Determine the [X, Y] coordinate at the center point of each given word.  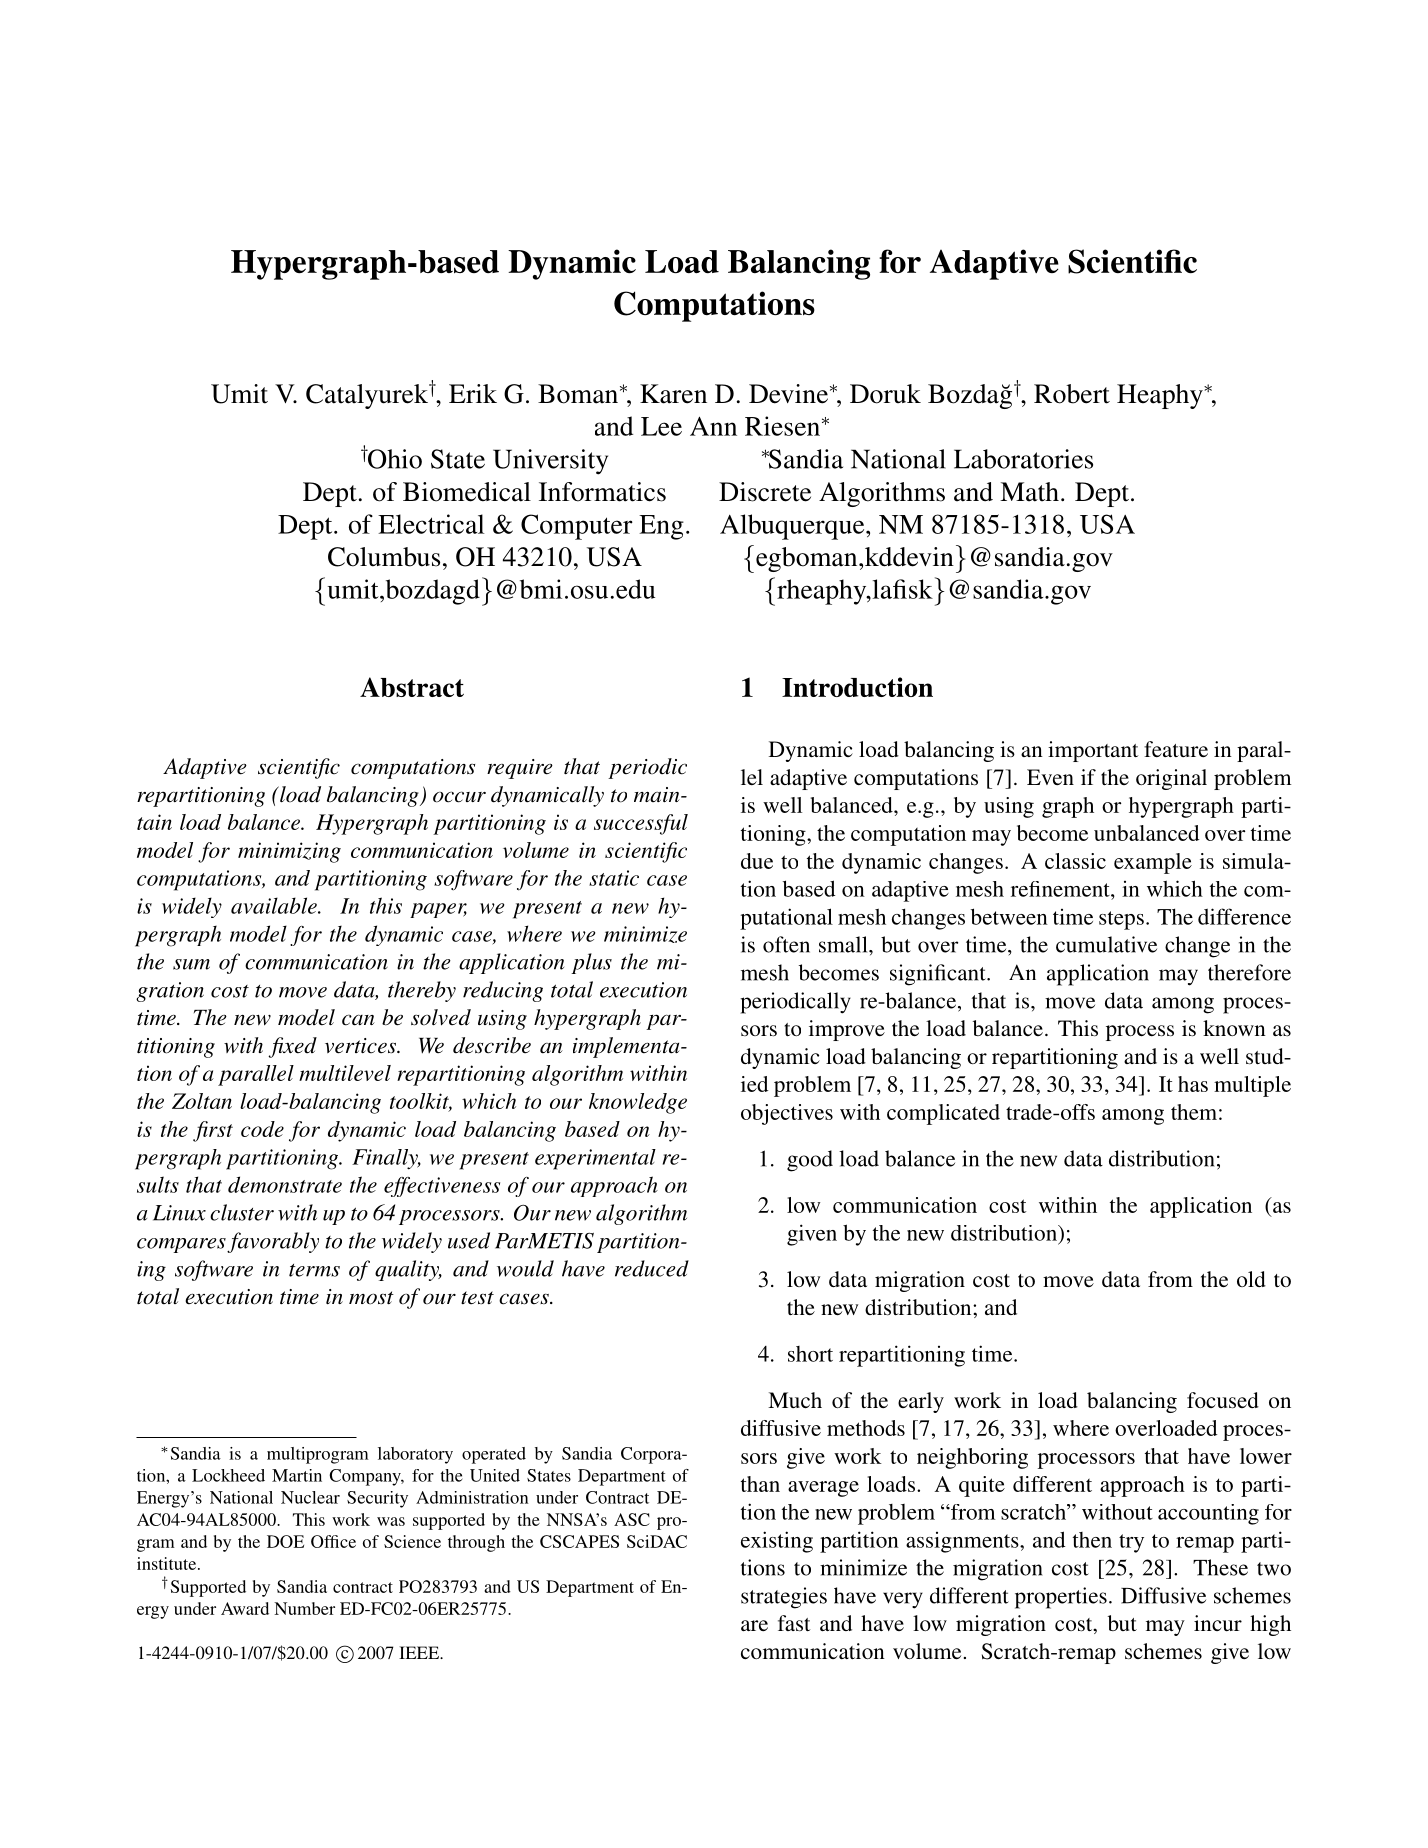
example [1153, 863]
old [1251, 1279]
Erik [473, 393]
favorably [273, 1242]
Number [304, 1608]
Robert [1072, 394]
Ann [713, 426]
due [757, 861]
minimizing [289, 852]
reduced [652, 1268]
